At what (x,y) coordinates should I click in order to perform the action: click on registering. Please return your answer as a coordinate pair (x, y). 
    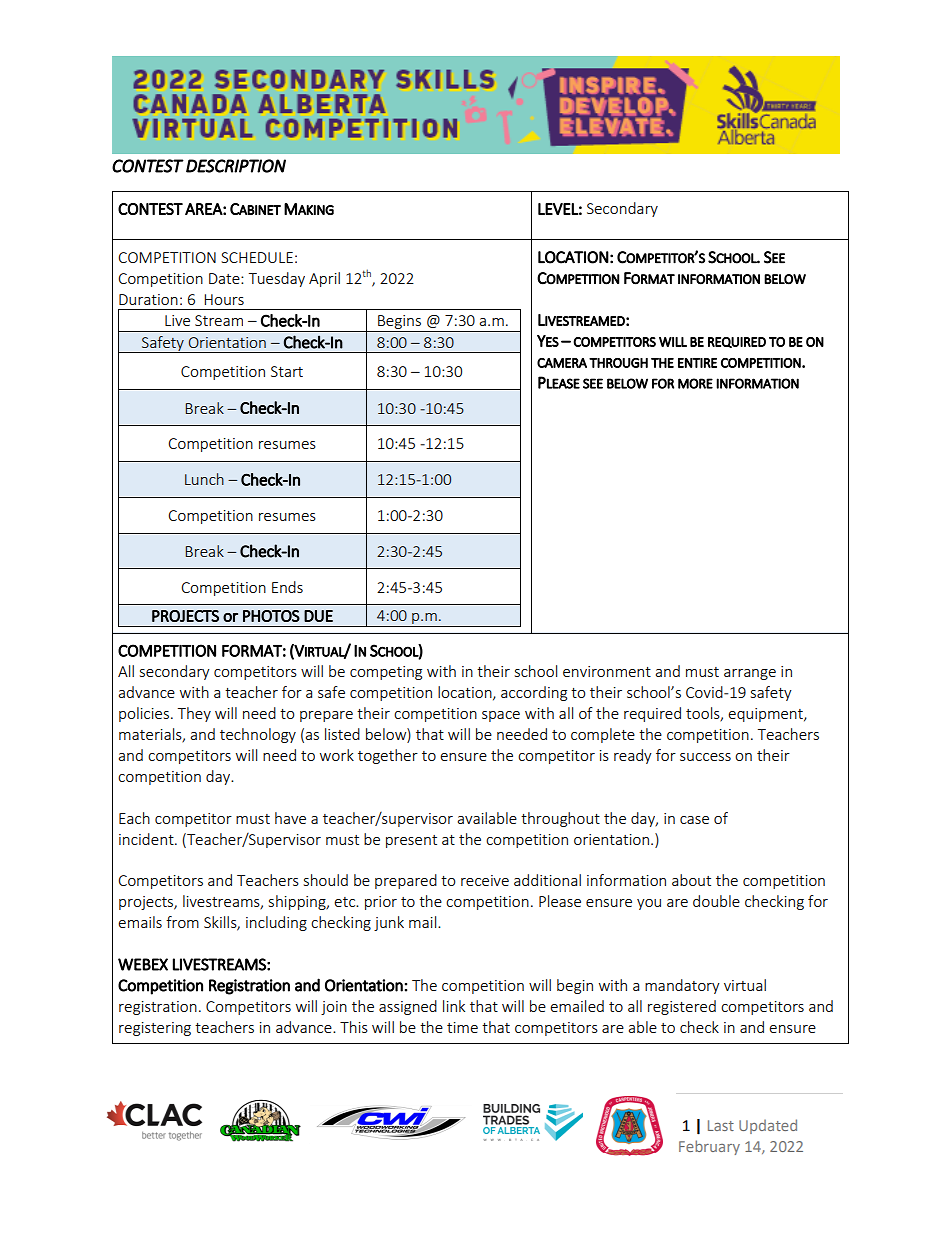
    Looking at the image, I should click on (155, 1029).
